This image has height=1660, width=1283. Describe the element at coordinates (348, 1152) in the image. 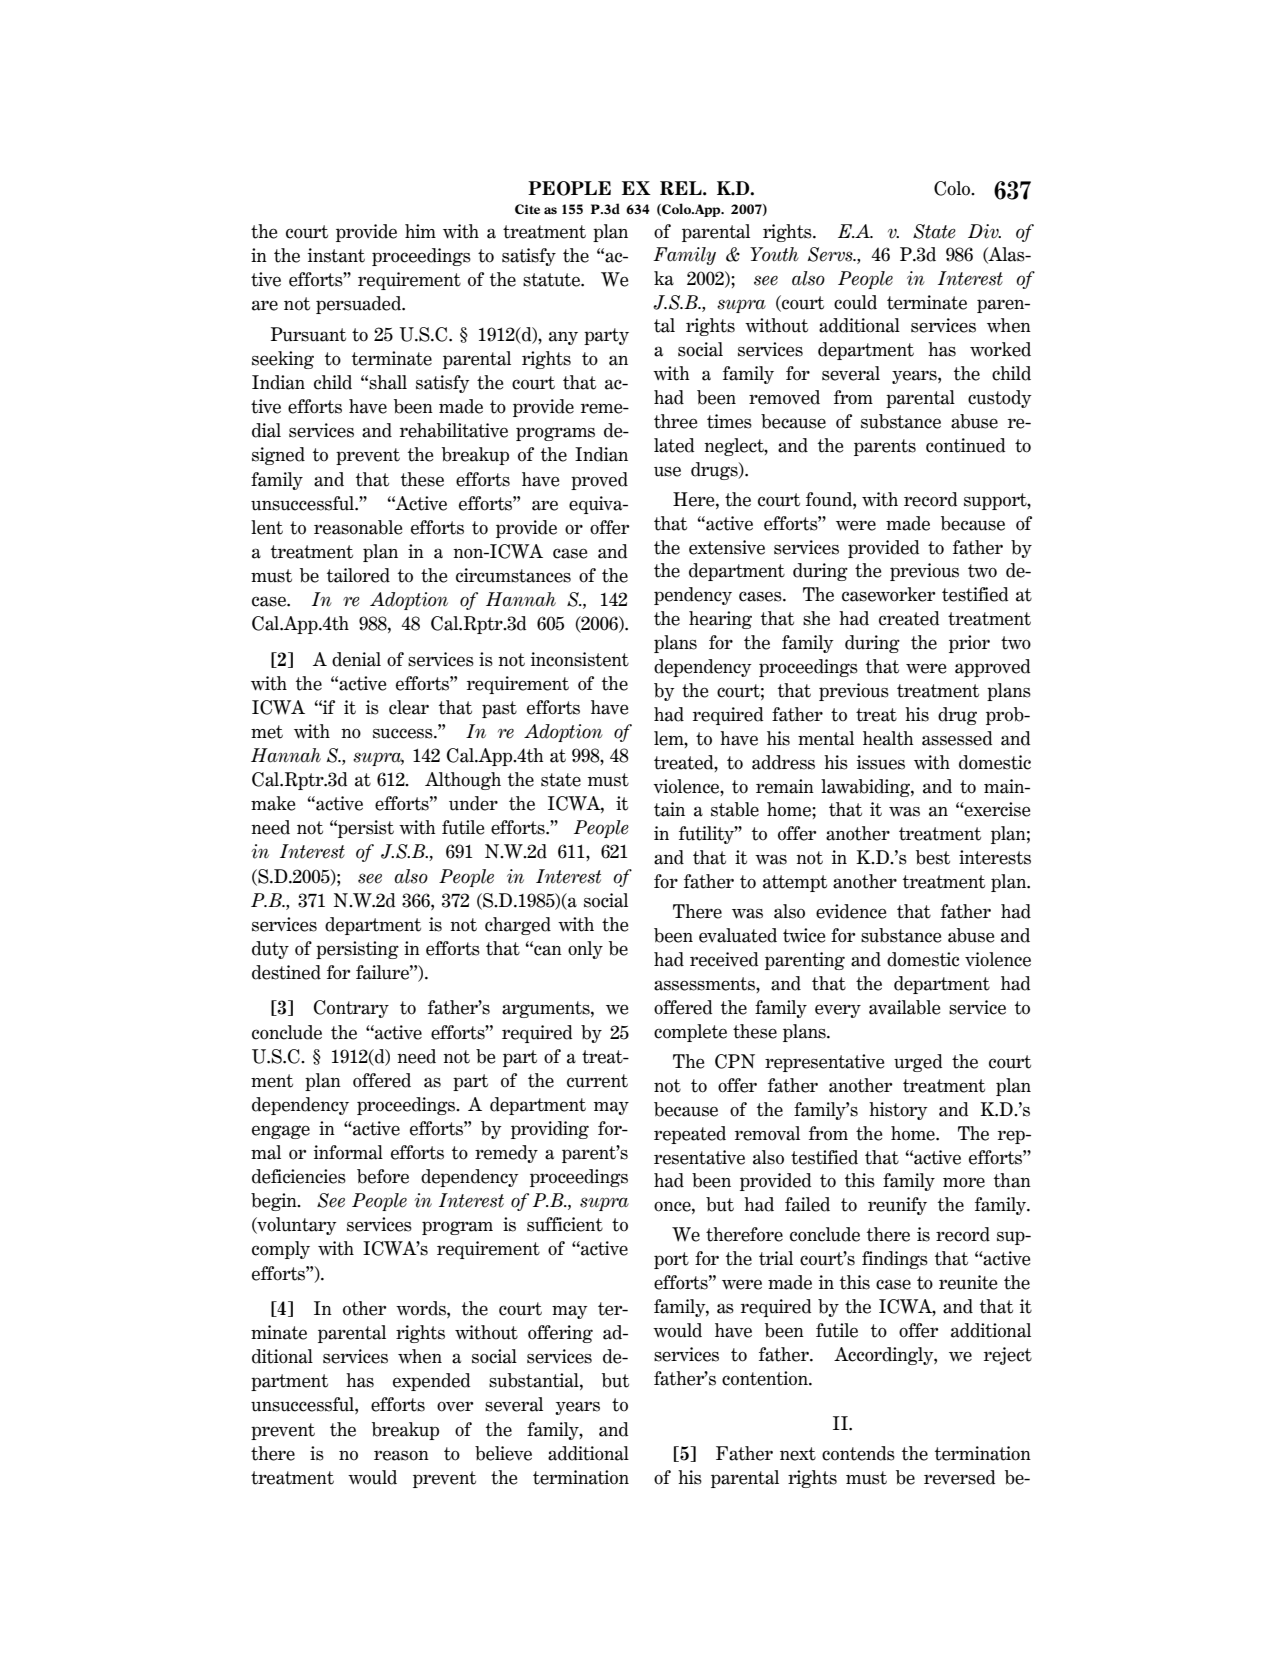

I see `informal` at that location.
